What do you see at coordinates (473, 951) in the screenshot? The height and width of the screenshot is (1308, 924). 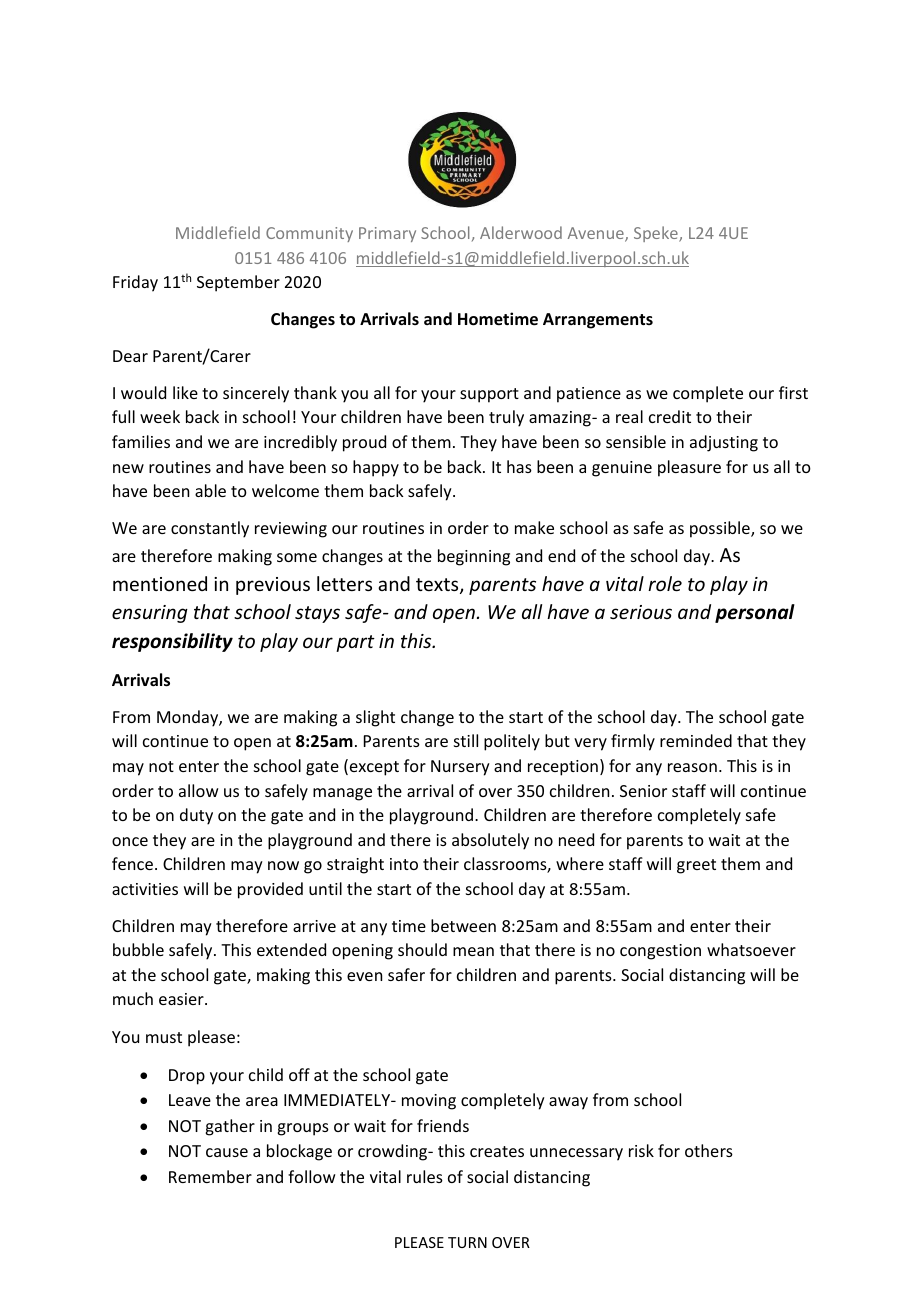 I see `mean` at bounding box center [473, 951].
